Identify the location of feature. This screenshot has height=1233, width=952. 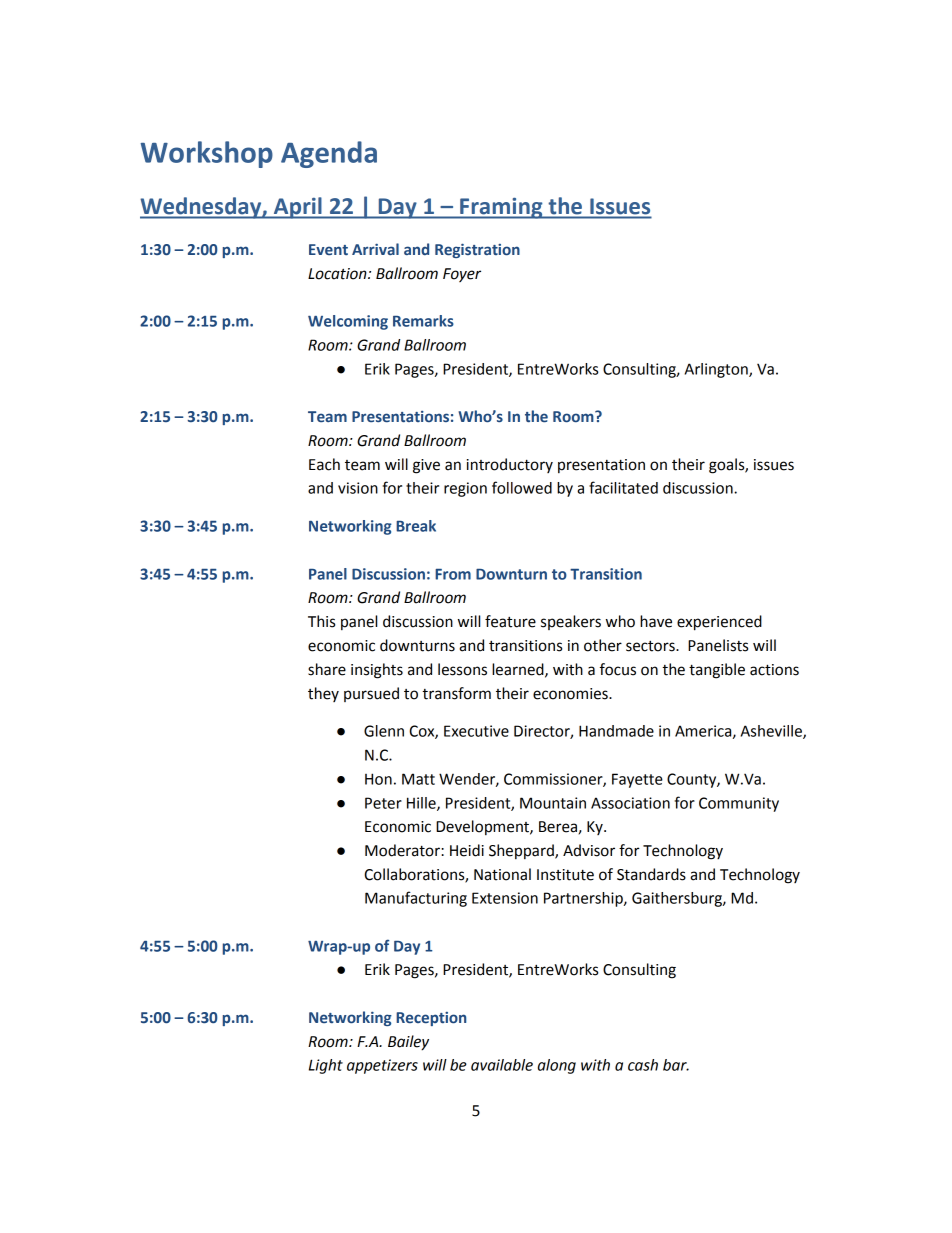
(510, 621).
